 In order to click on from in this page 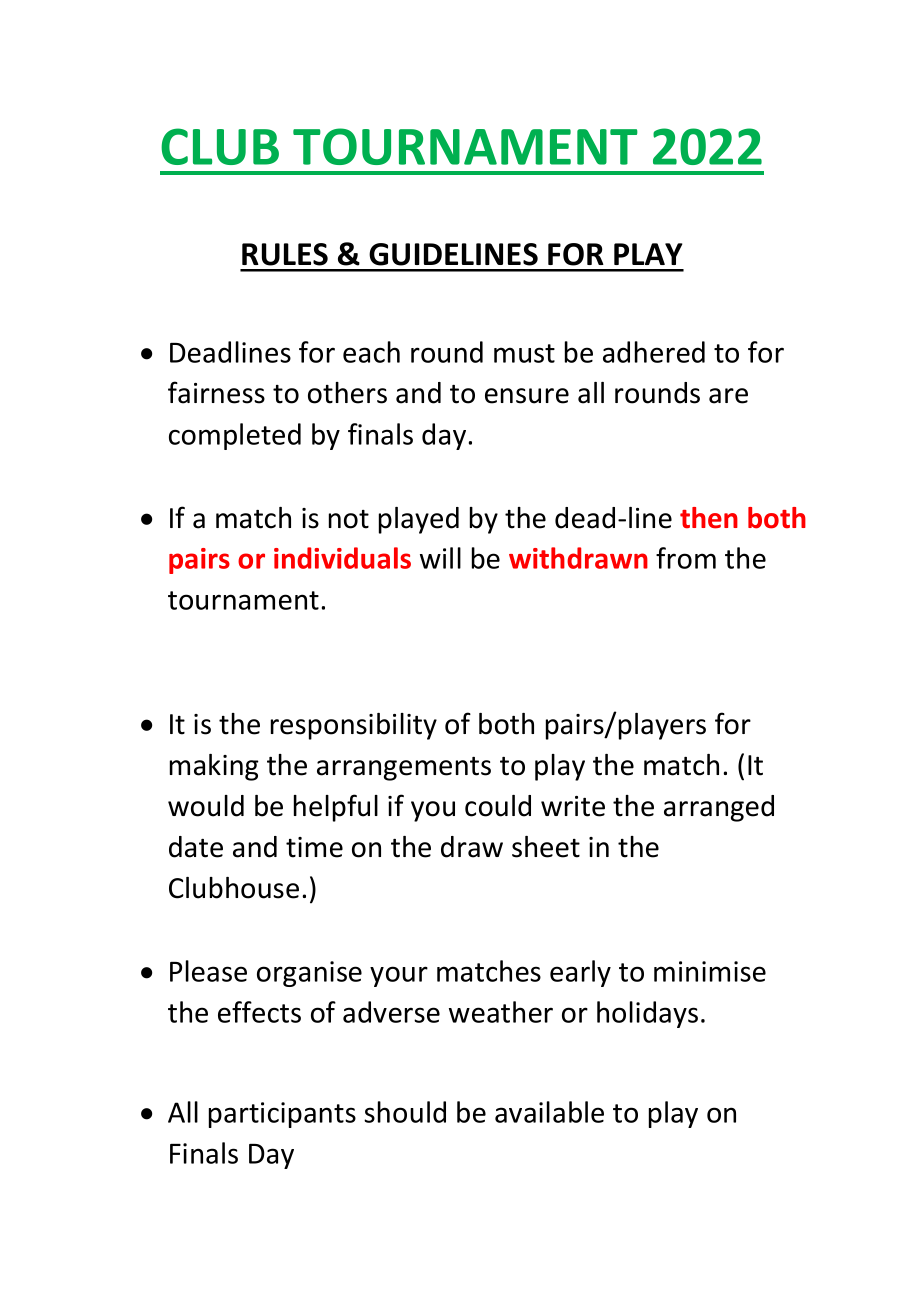, I will do `click(686, 558)`.
